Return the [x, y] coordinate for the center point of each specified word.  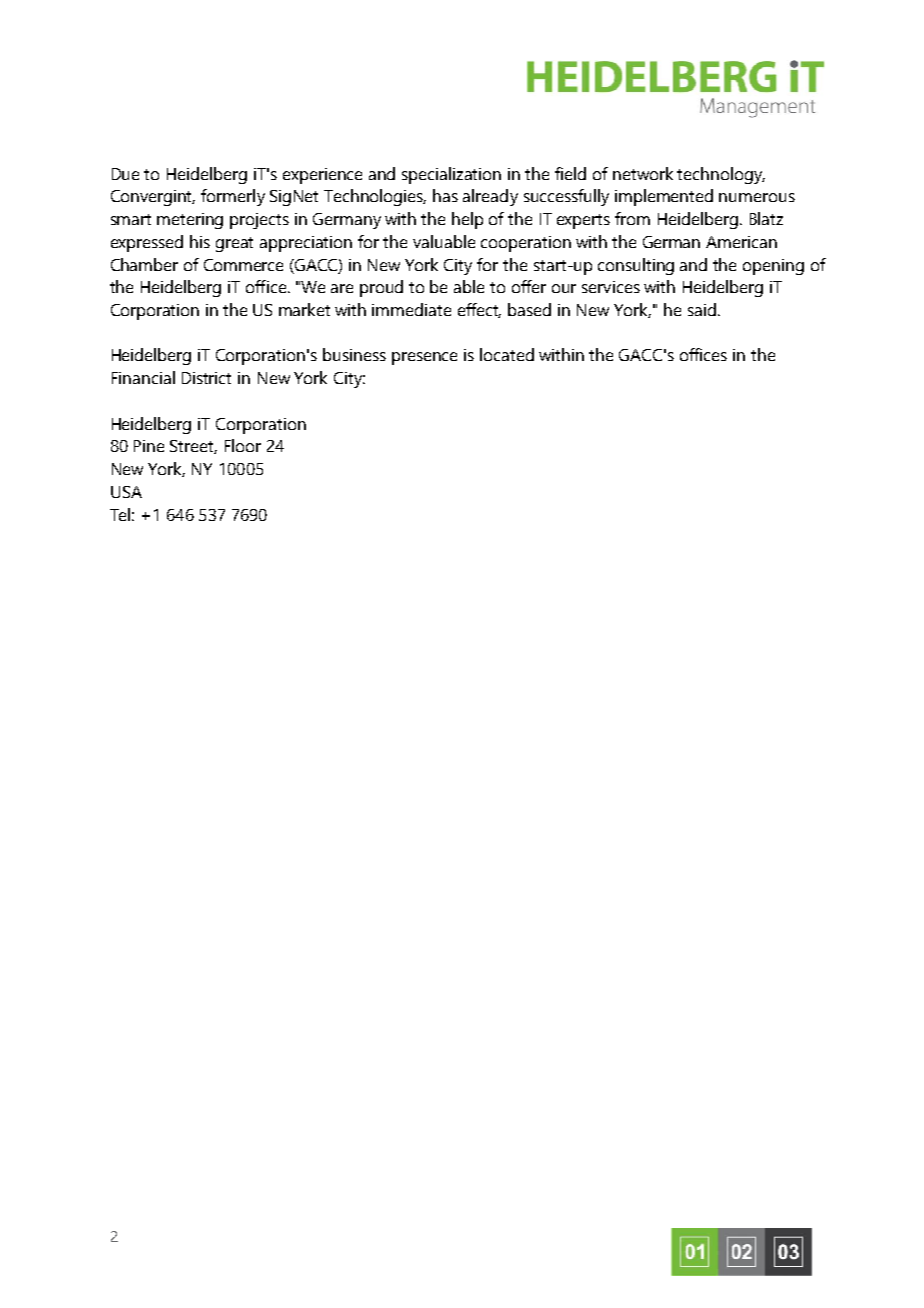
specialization [451, 175]
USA [126, 492]
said [702, 309]
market [304, 309]
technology [721, 175]
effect [479, 310]
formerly [233, 197]
